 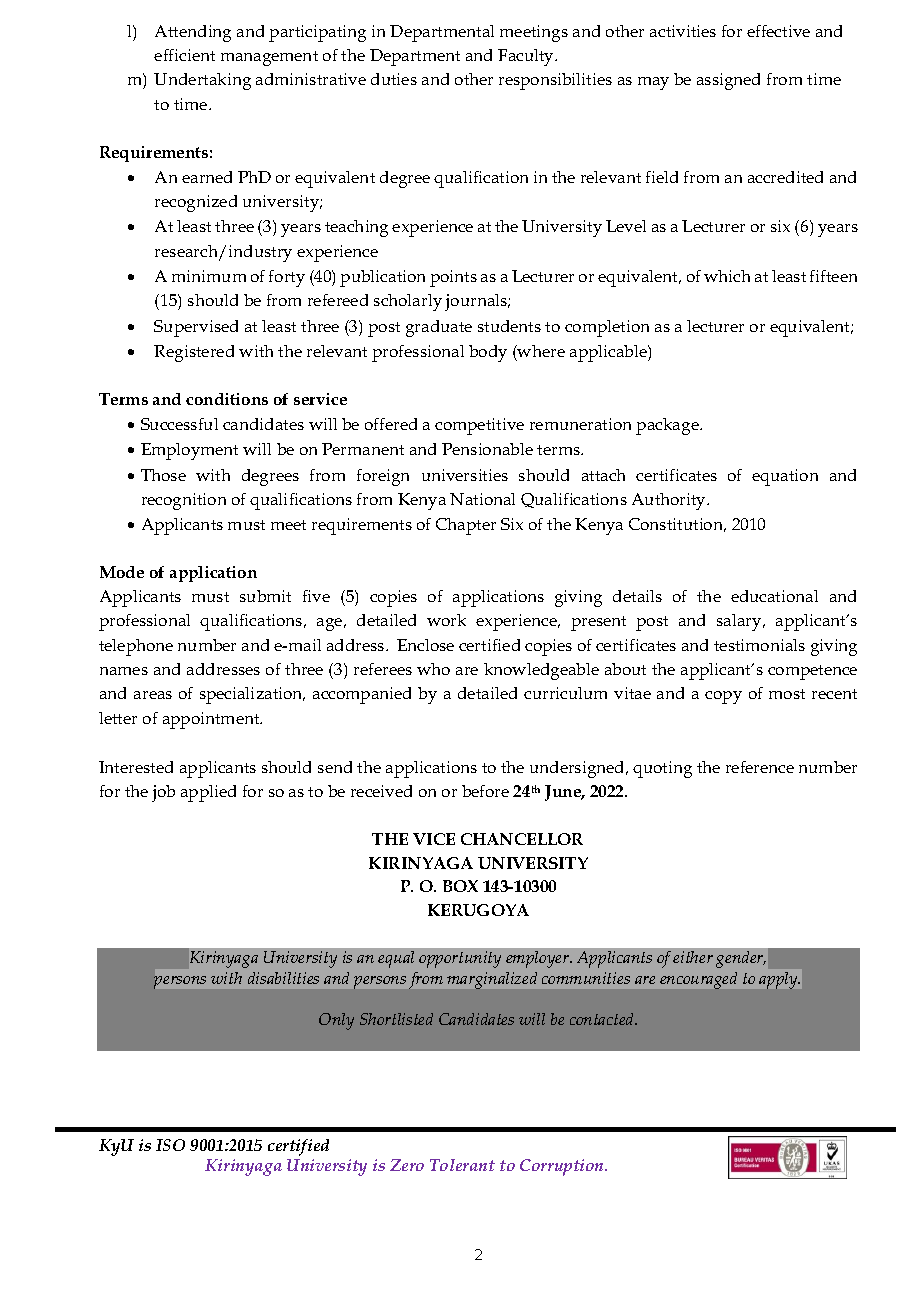 I want to click on assigned, so click(x=728, y=81).
